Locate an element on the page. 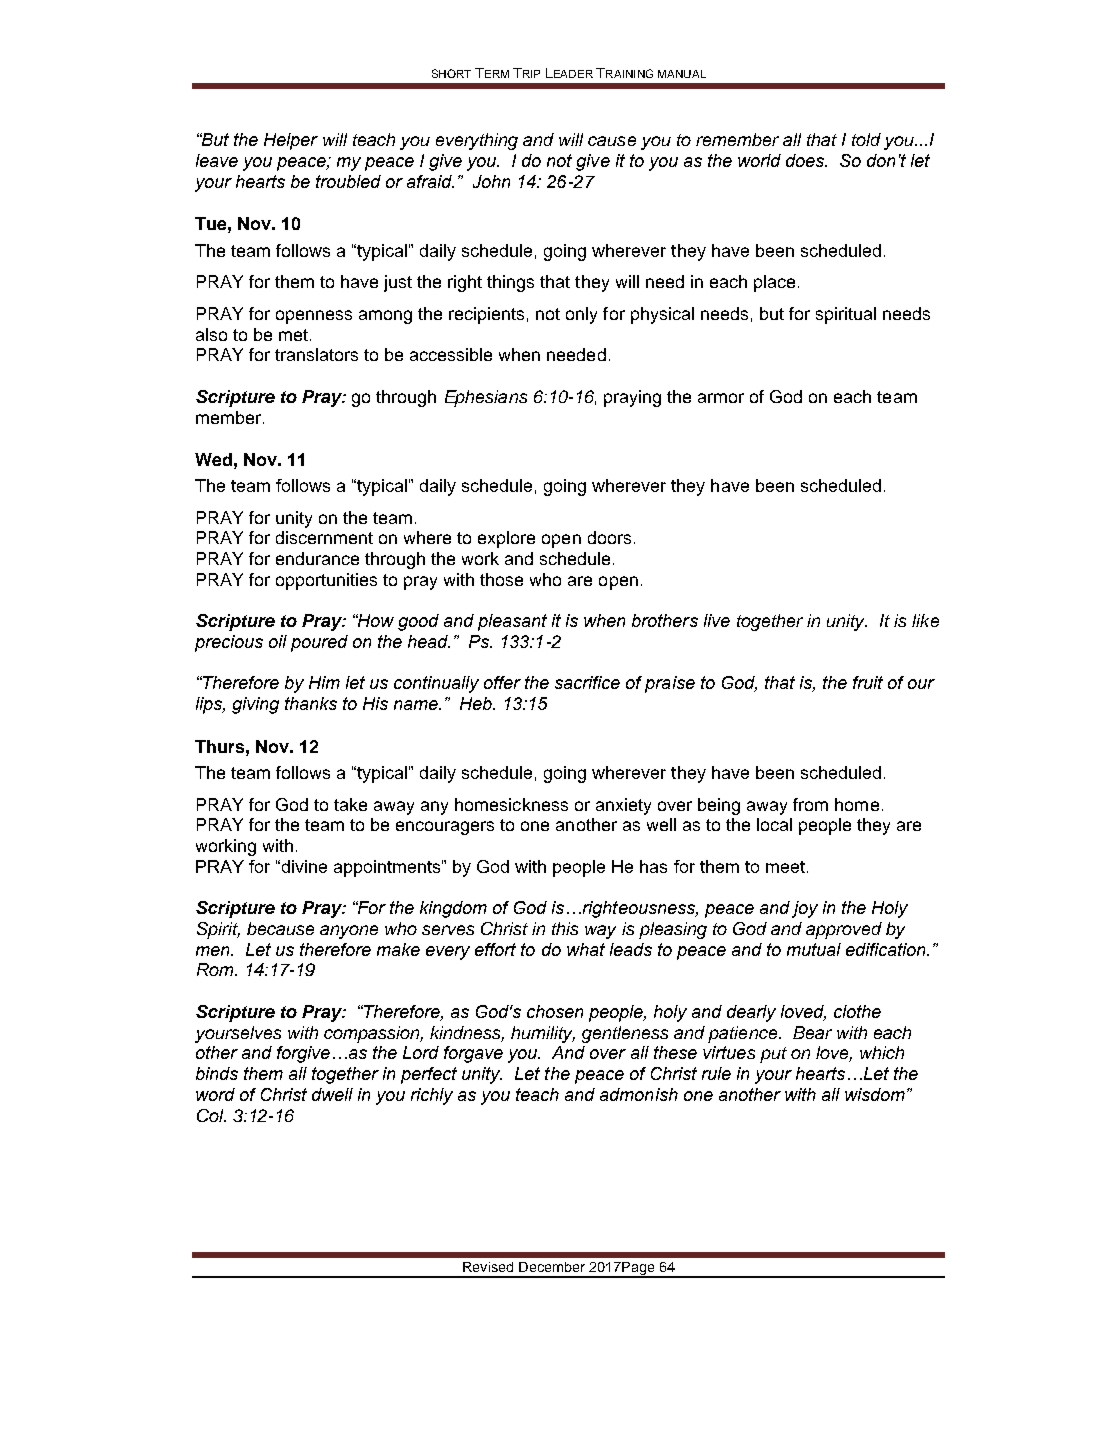 Image resolution: width=1104 pixels, height=1429 pixels. told is located at coordinates (866, 139).
